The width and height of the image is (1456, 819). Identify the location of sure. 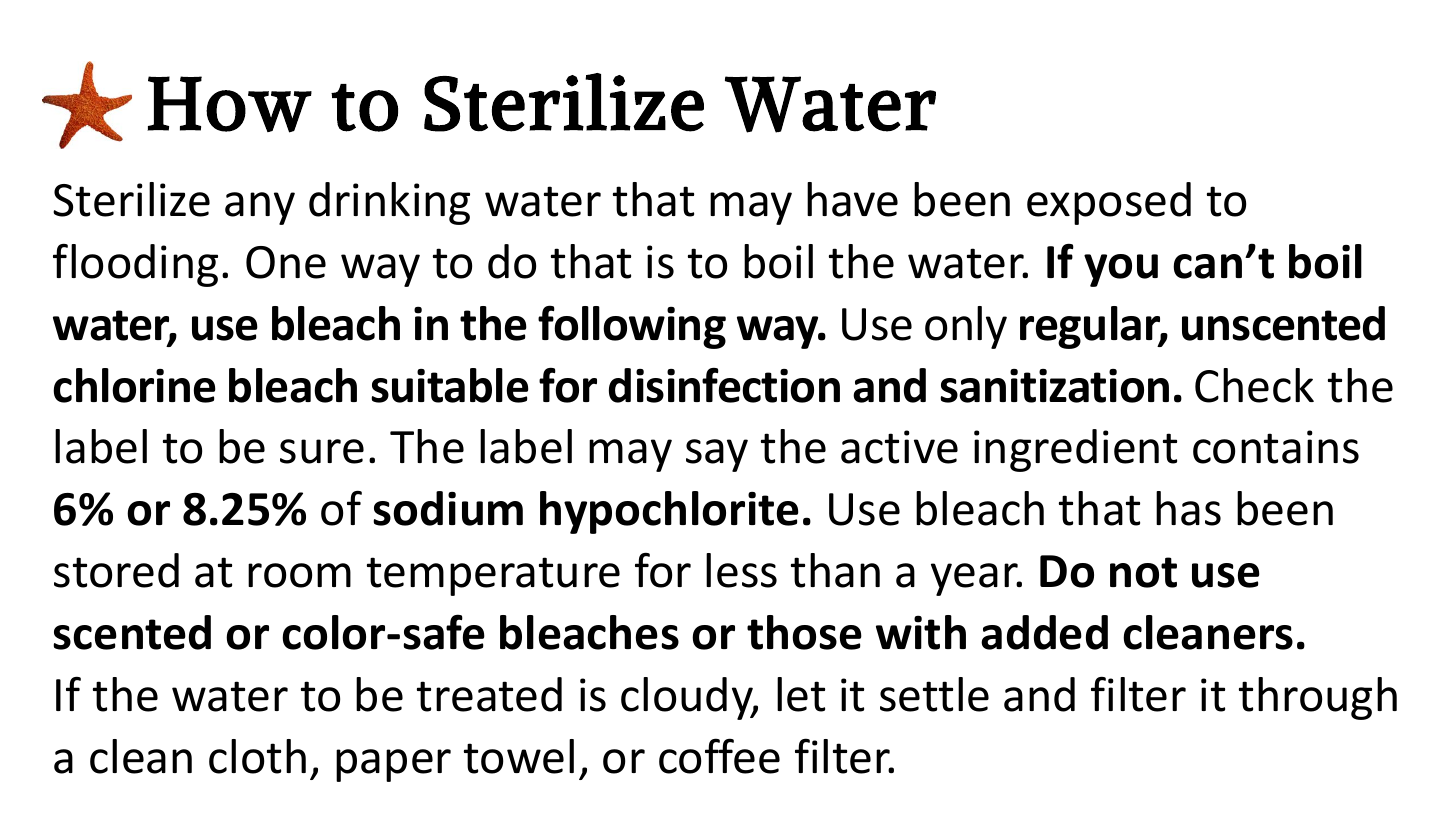
(322, 451).
